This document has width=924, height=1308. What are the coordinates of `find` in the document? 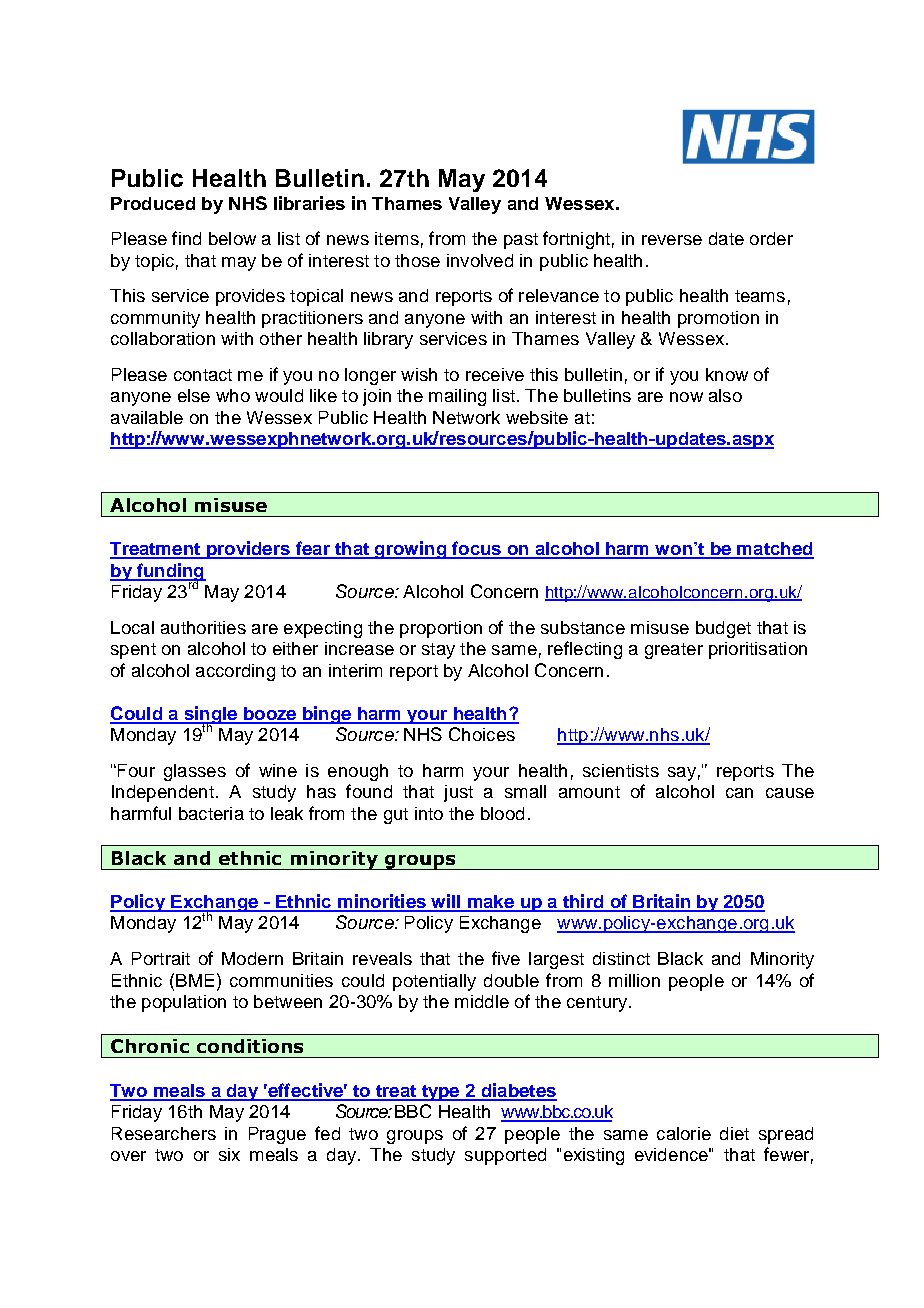 It's located at (186, 238).
